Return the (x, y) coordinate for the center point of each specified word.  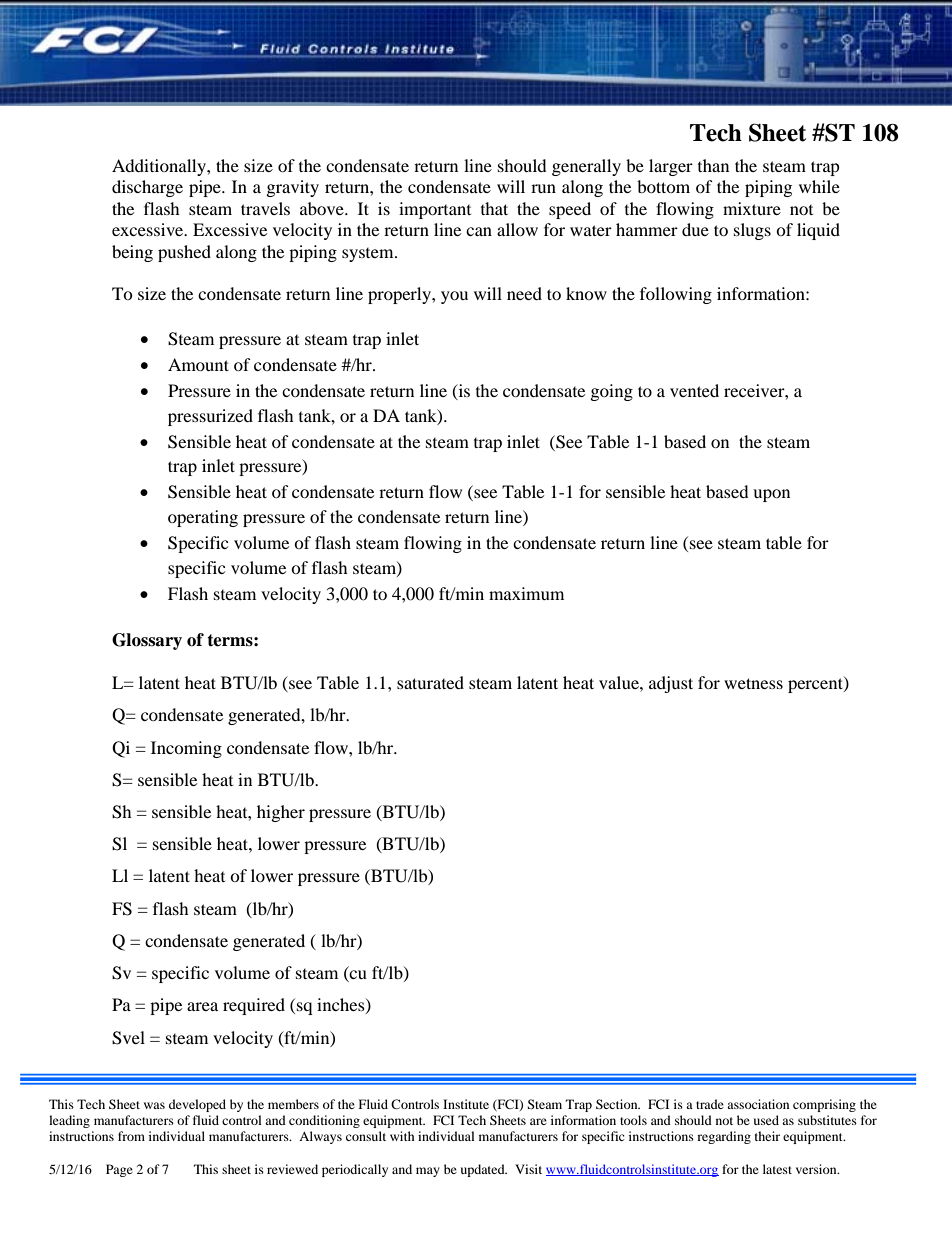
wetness (753, 683)
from (131, 1136)
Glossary (147, 641)
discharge (147, 188)
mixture (752, 208)
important (435, 210)
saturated (430, 682)
